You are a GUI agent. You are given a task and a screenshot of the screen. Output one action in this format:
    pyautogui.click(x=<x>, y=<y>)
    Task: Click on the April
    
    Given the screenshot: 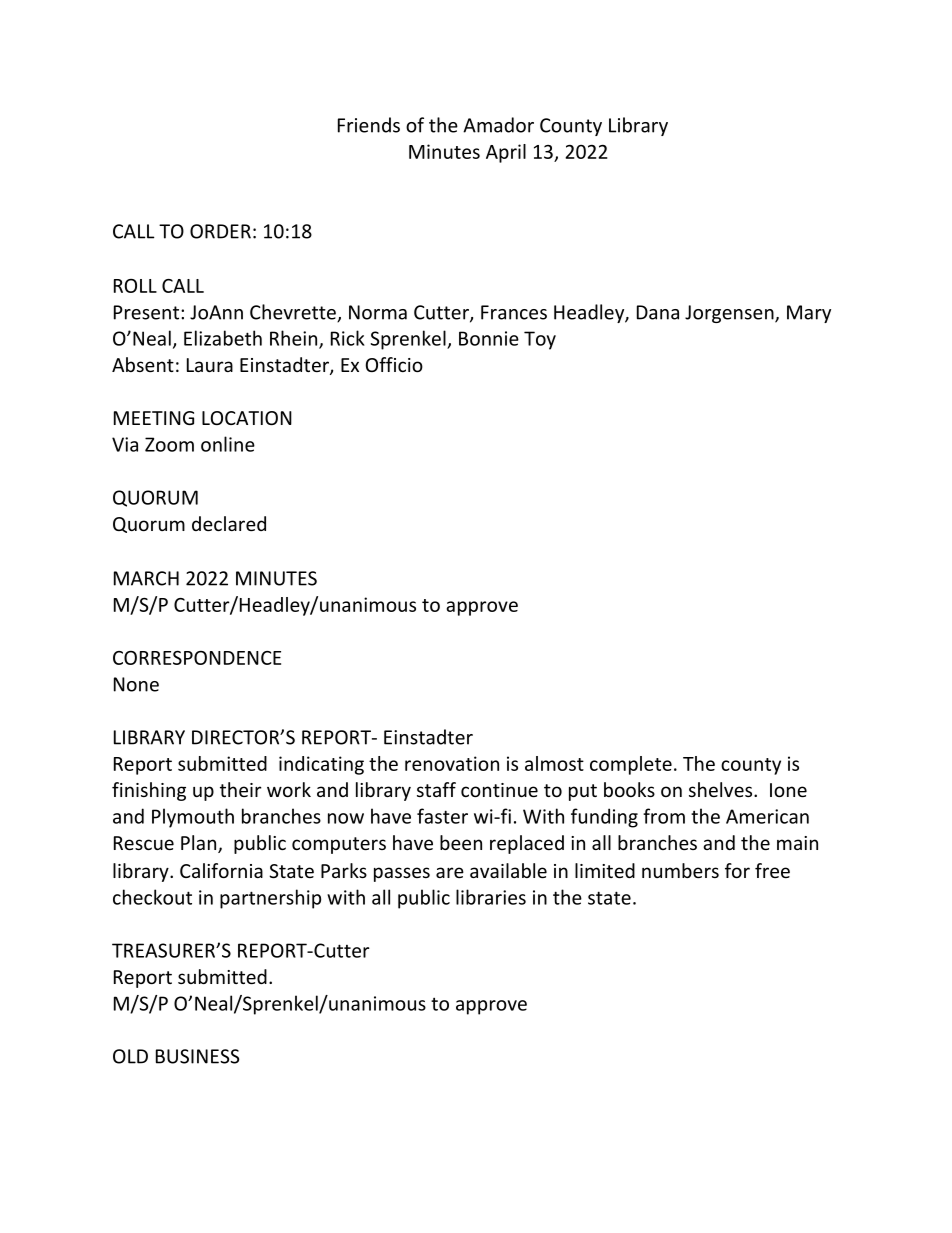 What is the action you would take?
    pyautogui.click(x=506, y=153)
